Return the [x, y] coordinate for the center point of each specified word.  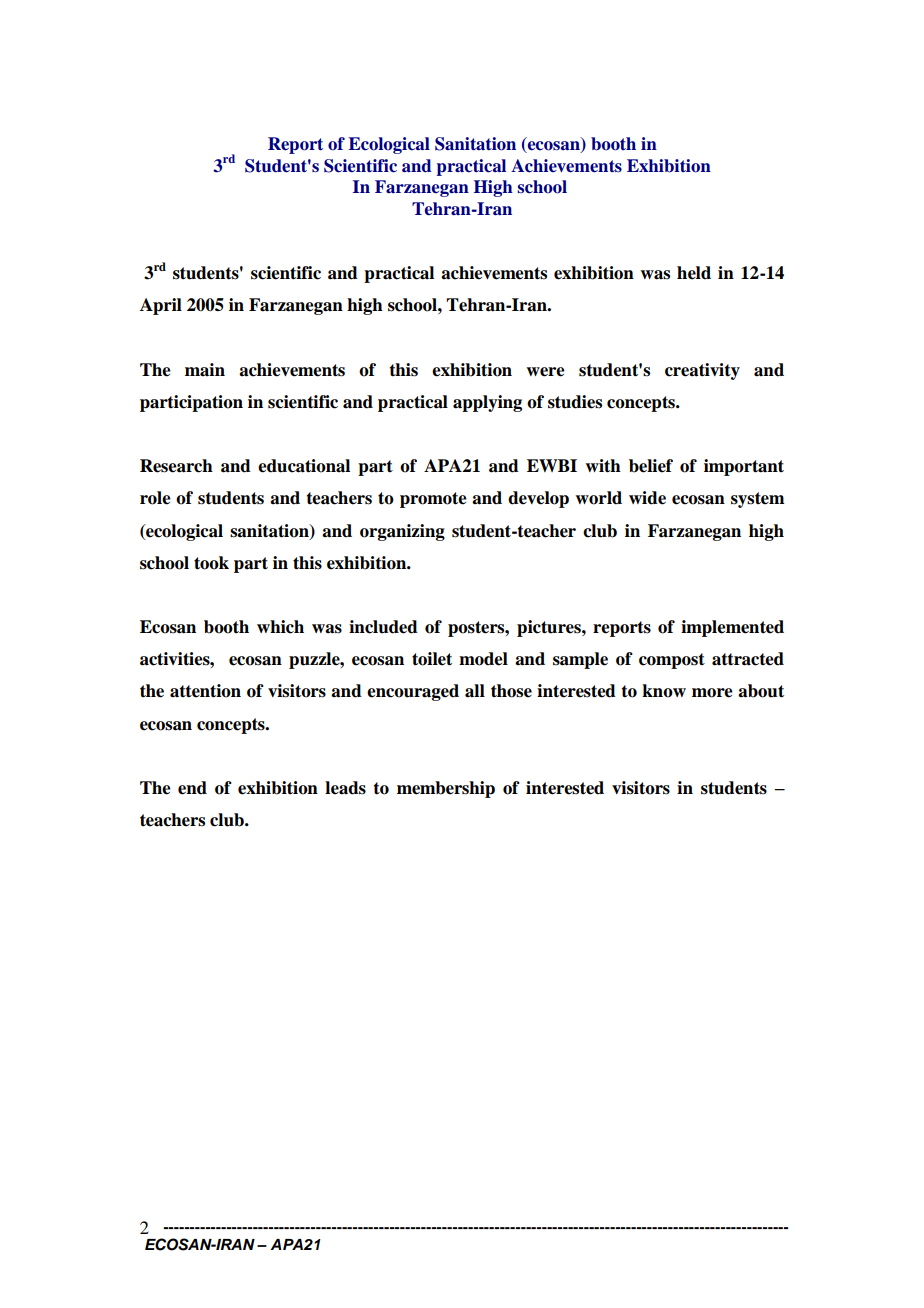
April [161, 306]
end [192, 788]
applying [487, 403]
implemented [732, 628]
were [545, 372]
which [280, 627]
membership [446, 789]
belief [651, 466]
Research [176, 466]
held [694, 273]
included [383, 627]
